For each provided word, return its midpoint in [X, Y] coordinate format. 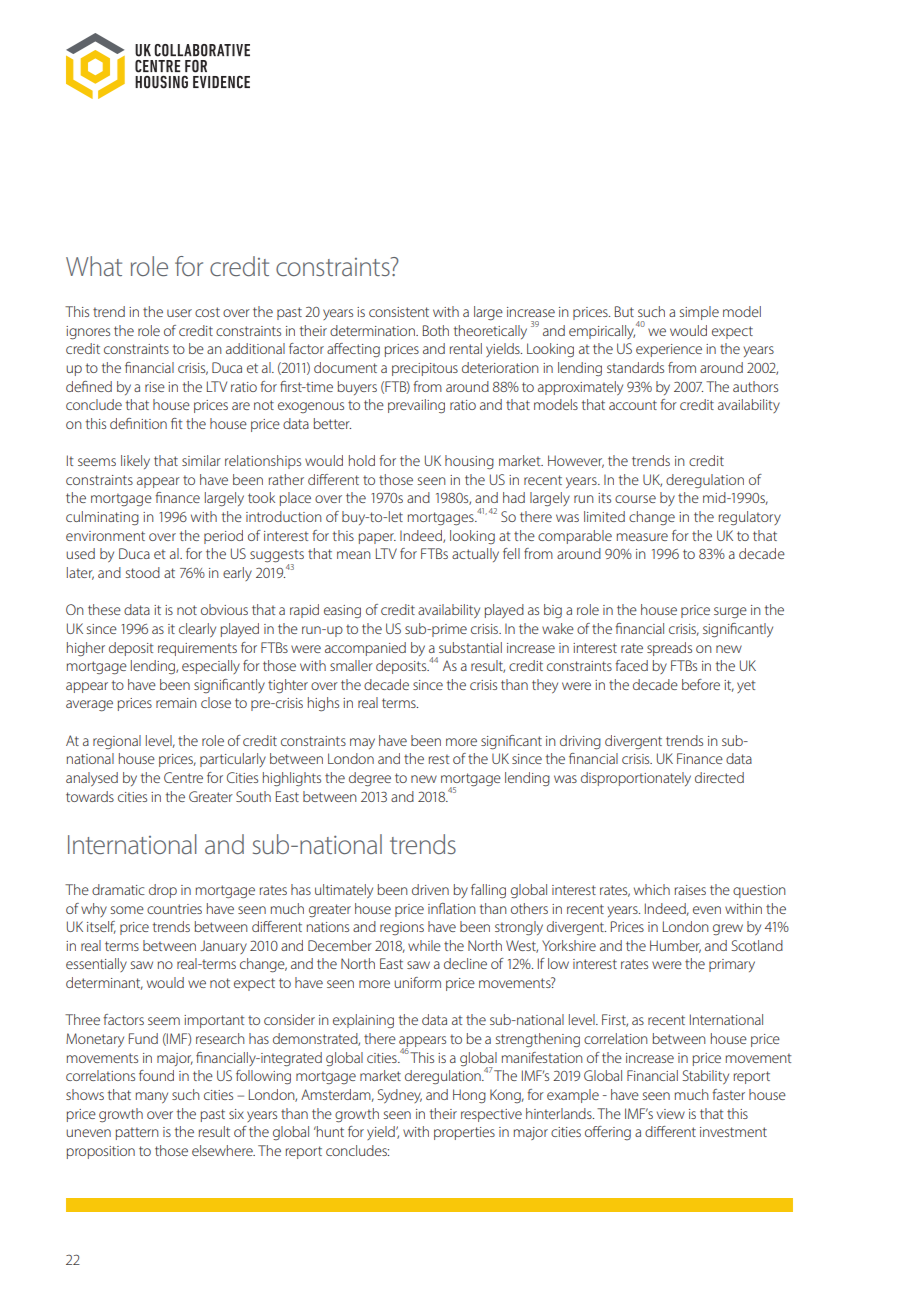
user [179, 313]
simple [699, 313]
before [701, 684]
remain [176, 703]
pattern [137, 1133]
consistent [399, 312]
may [362, 743]
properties [464, 1133]
